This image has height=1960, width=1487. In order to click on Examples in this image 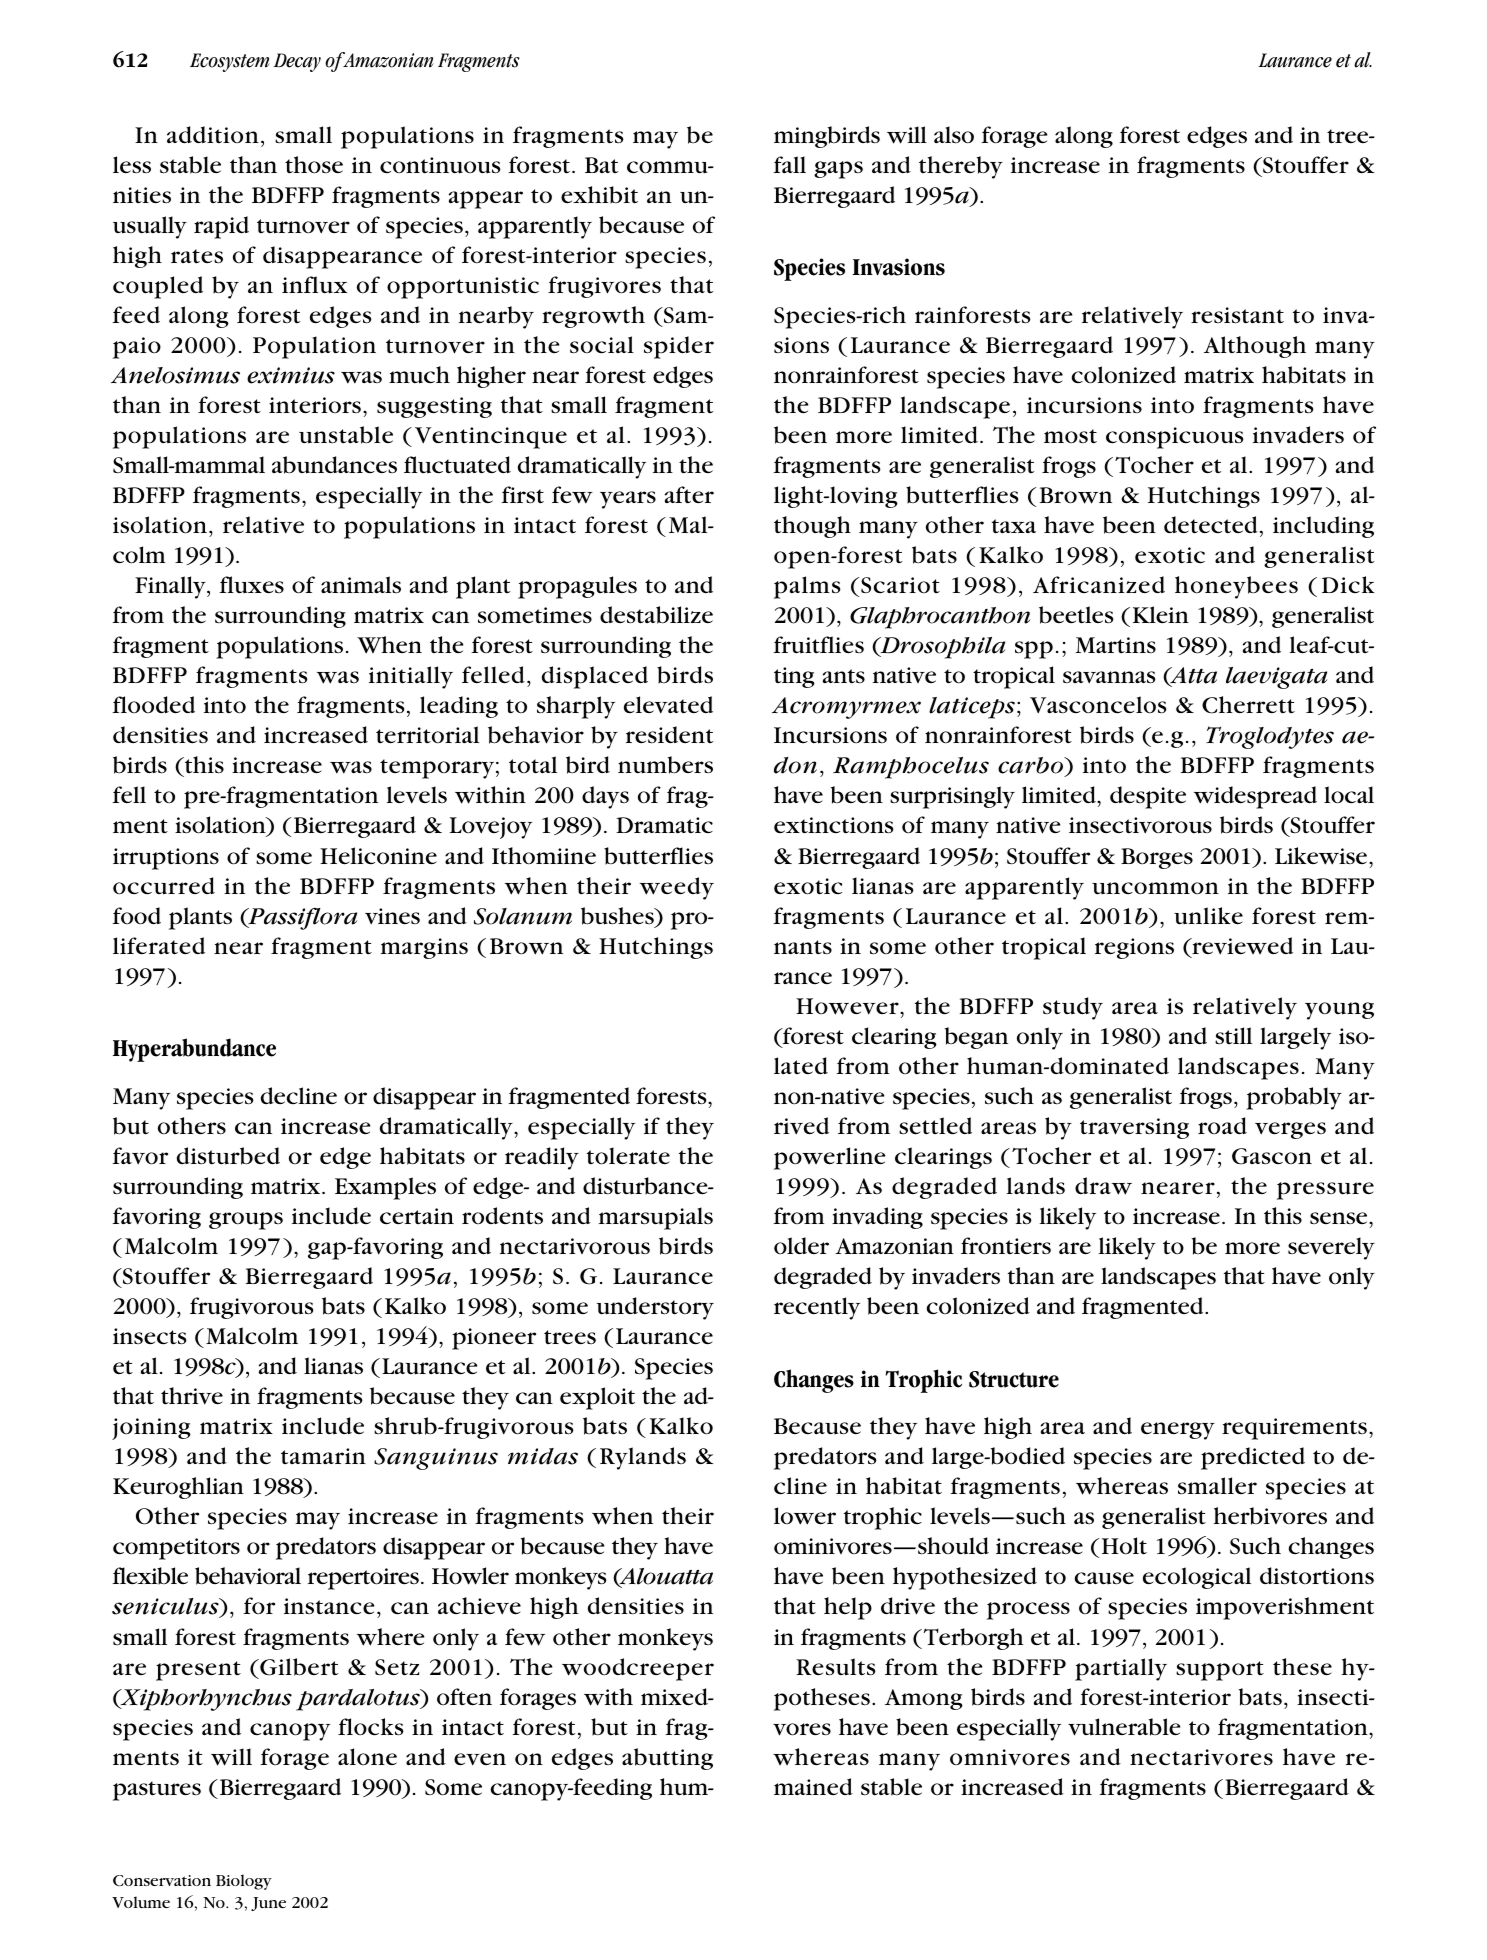, I will do `click(385, 1188)`.
